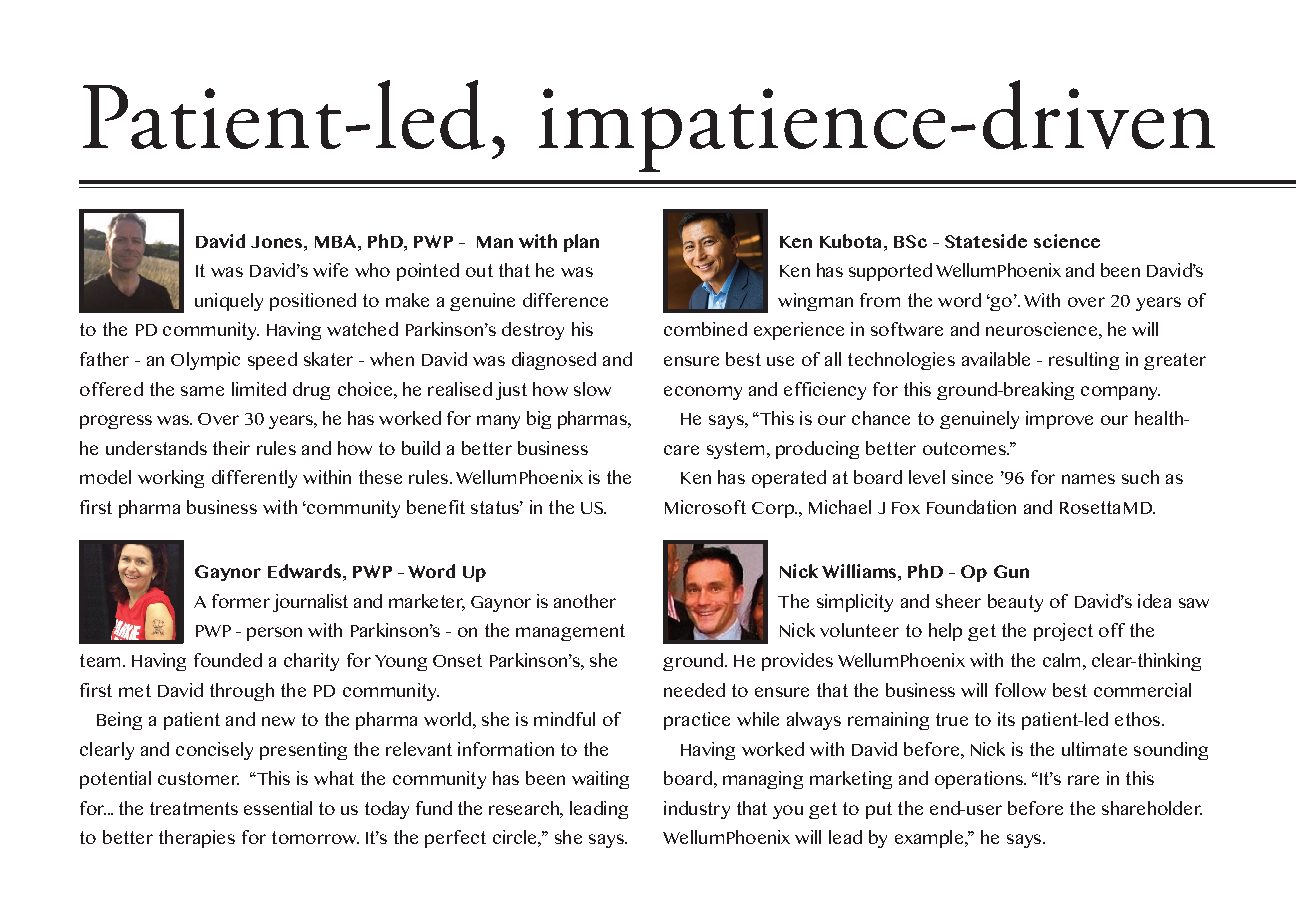  Describe the element at coordinates (1152, 808) in the page. I see `shareholder` at that location.
